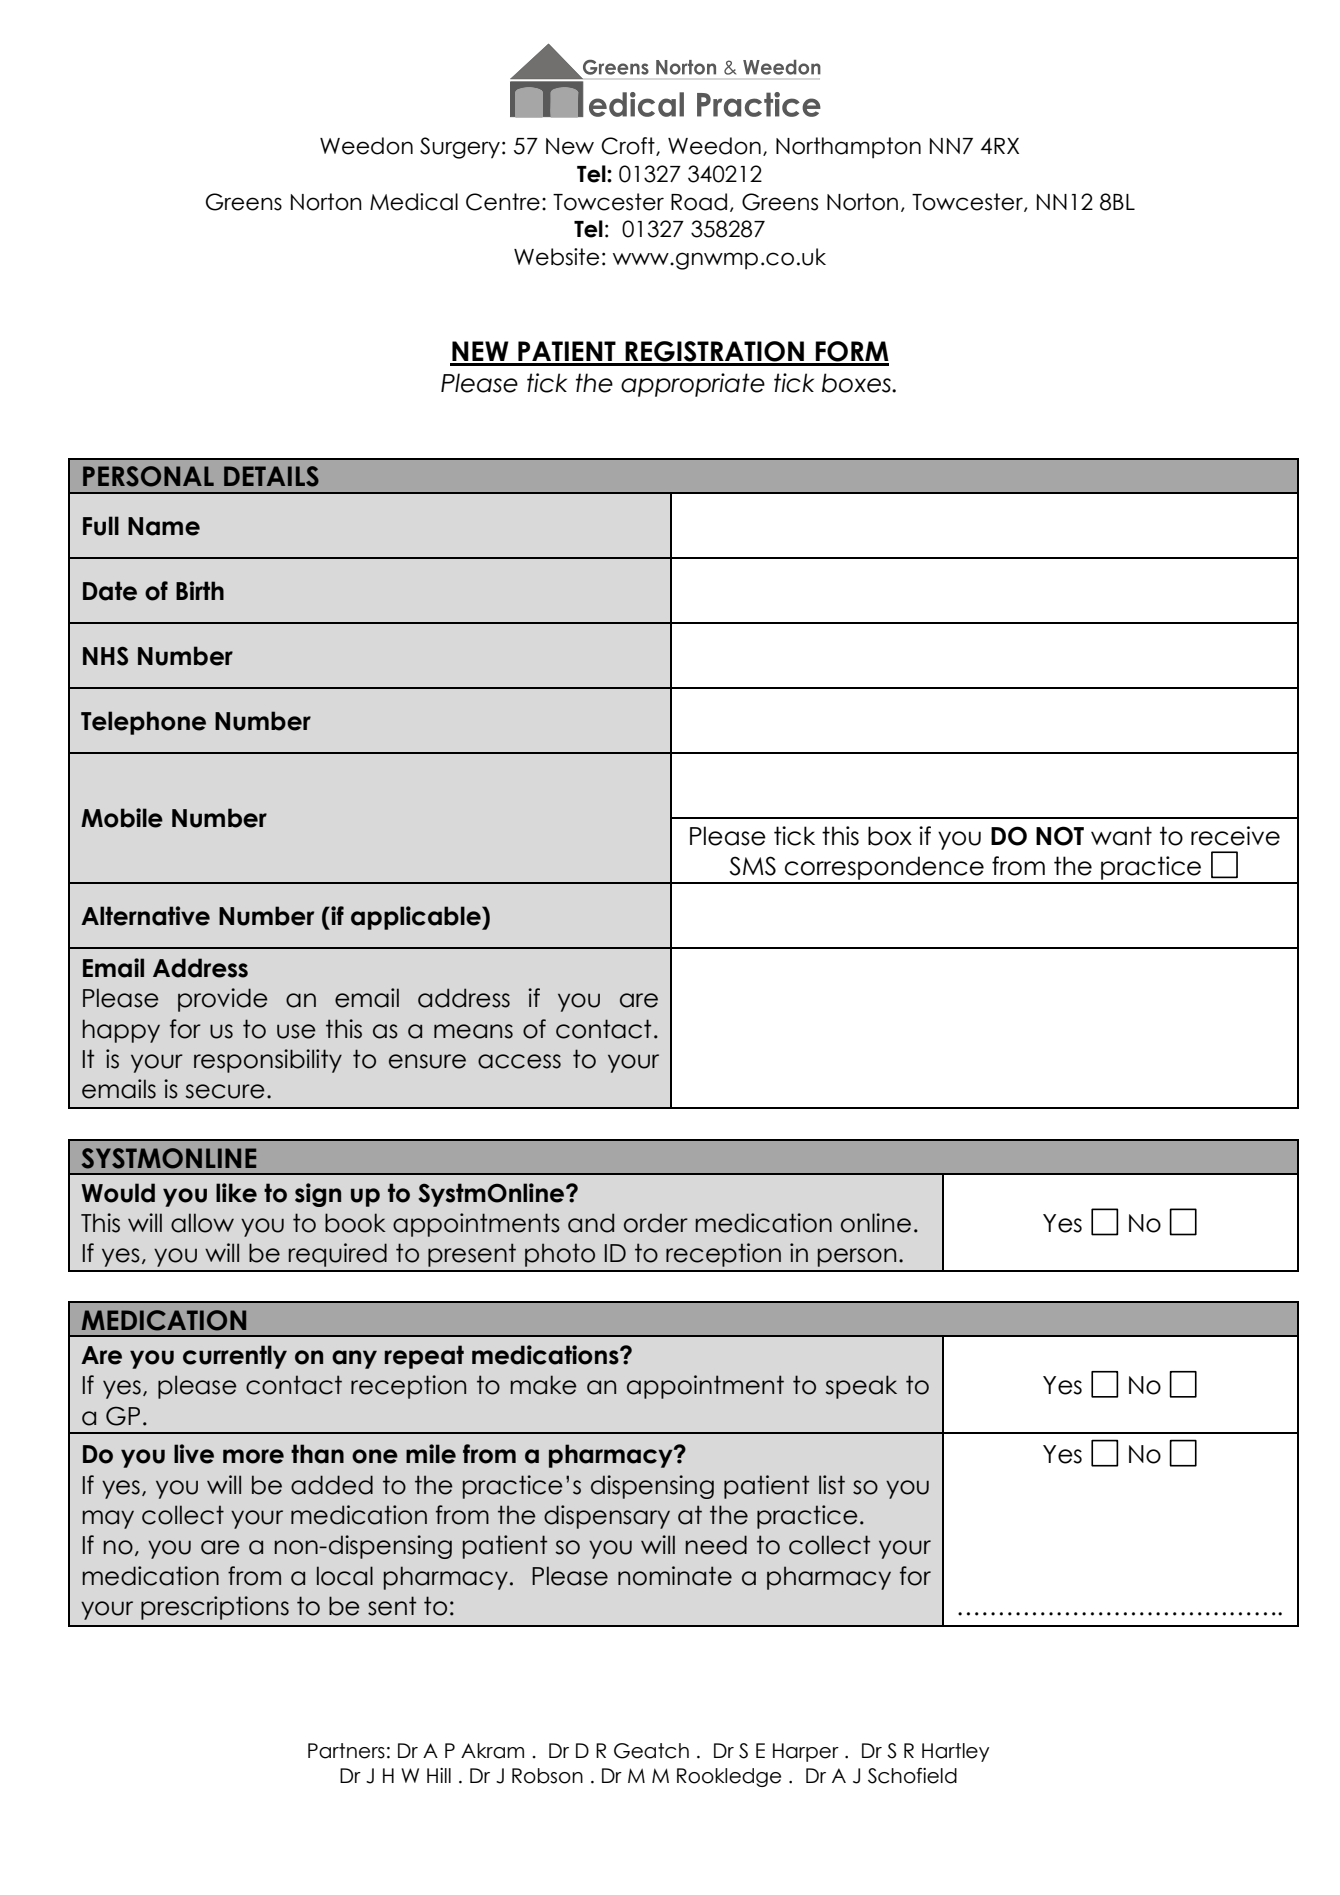  I want to click on SMS, so click(753, 866).
